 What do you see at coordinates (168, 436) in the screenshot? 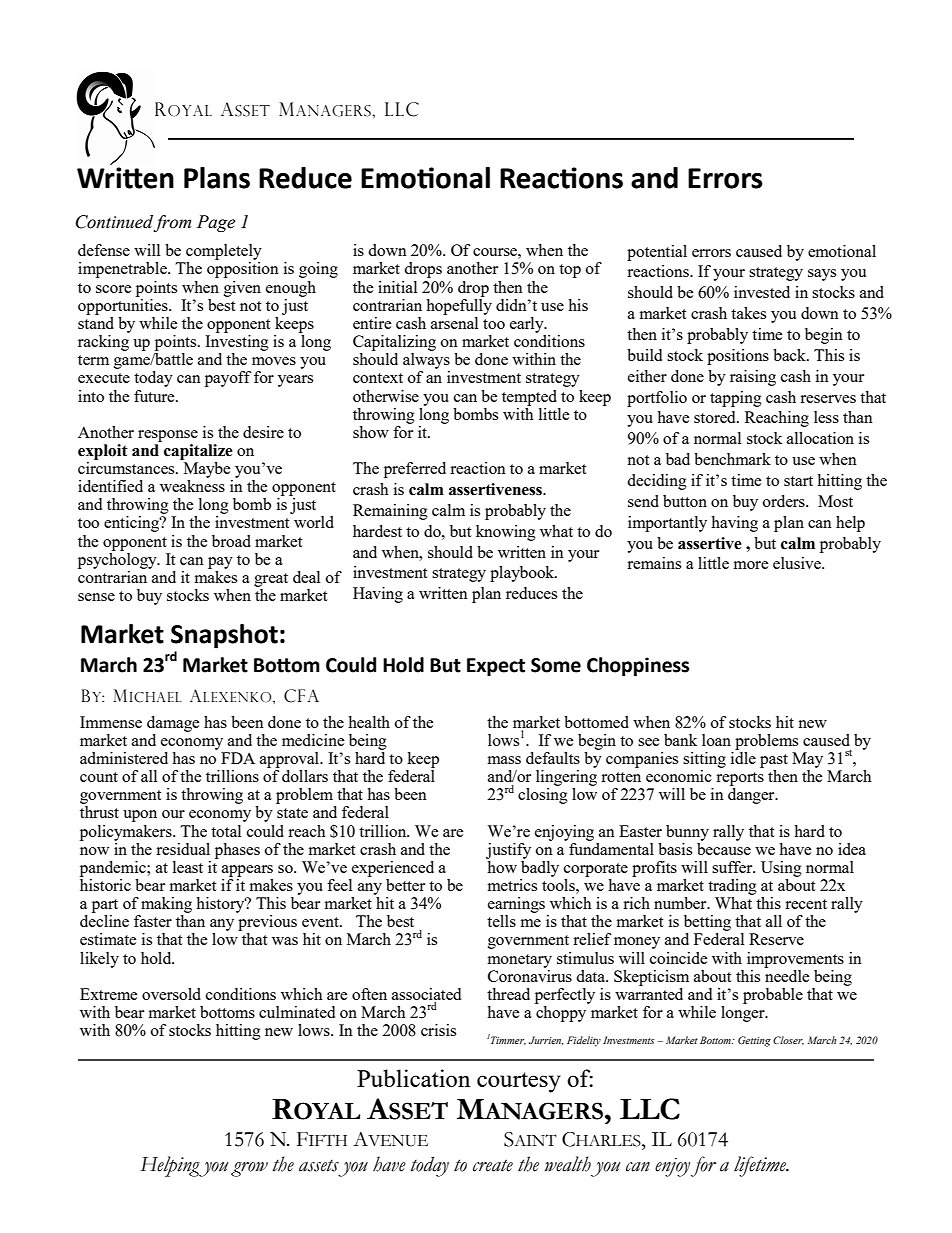
I see `response` at bounding box center [168, 436].
